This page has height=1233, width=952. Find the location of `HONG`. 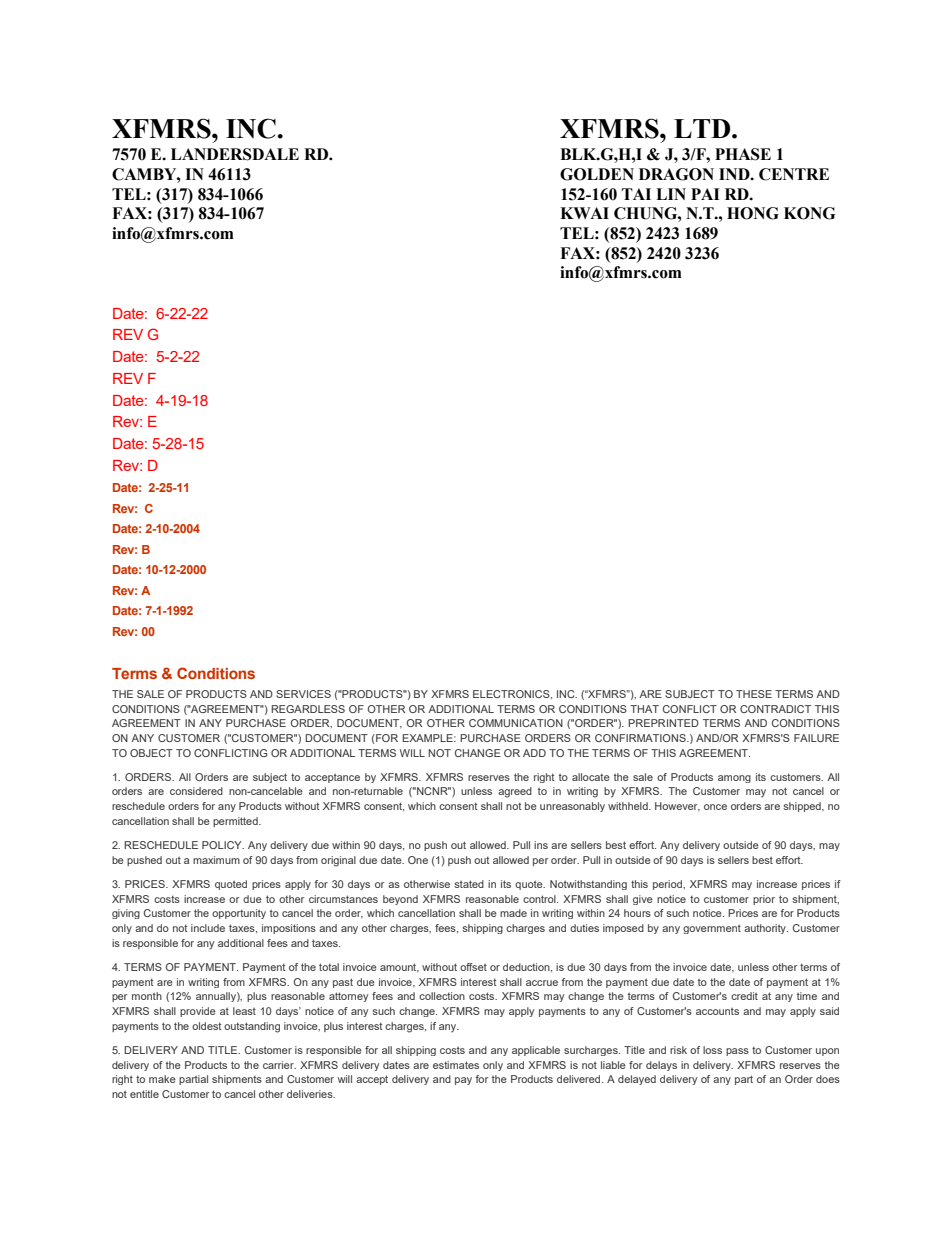

HONG is located at coordinates (753, 213).
